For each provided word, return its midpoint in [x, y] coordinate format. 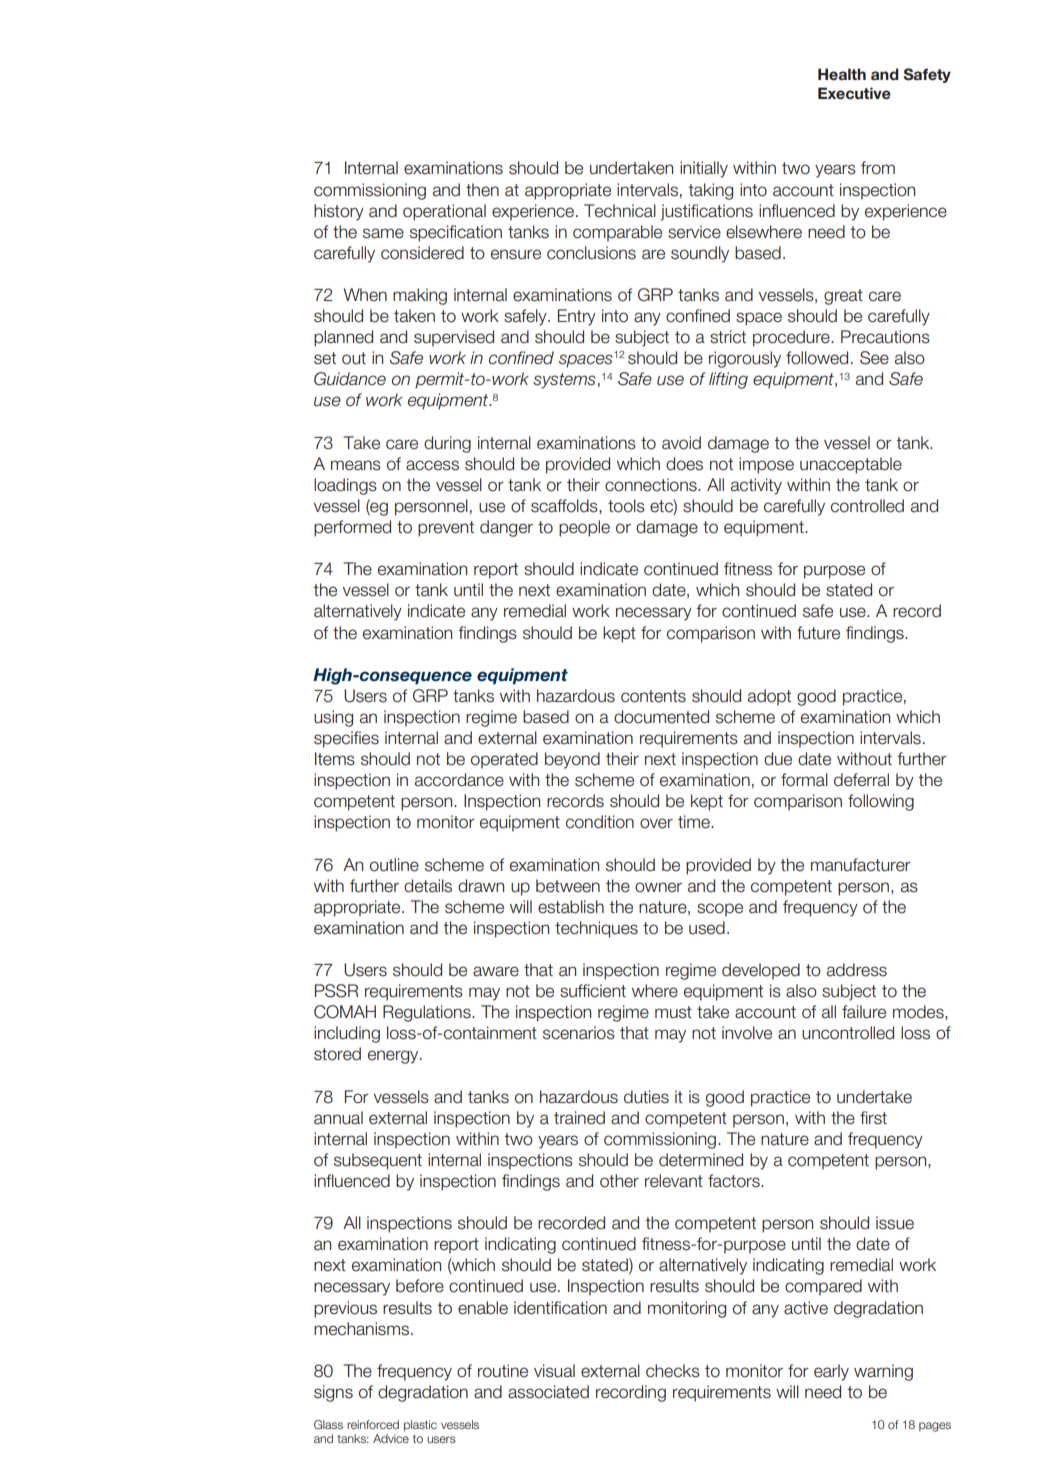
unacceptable [851, 465]
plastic [420, 1426]
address [857, 970]
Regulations [428, 1013]
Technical [620, 211]
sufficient [593, 991]
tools [626, 506]
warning [883, 1372]
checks [673, 1371]
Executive [854, 93]
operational [444, 212]
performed [352, 528]
